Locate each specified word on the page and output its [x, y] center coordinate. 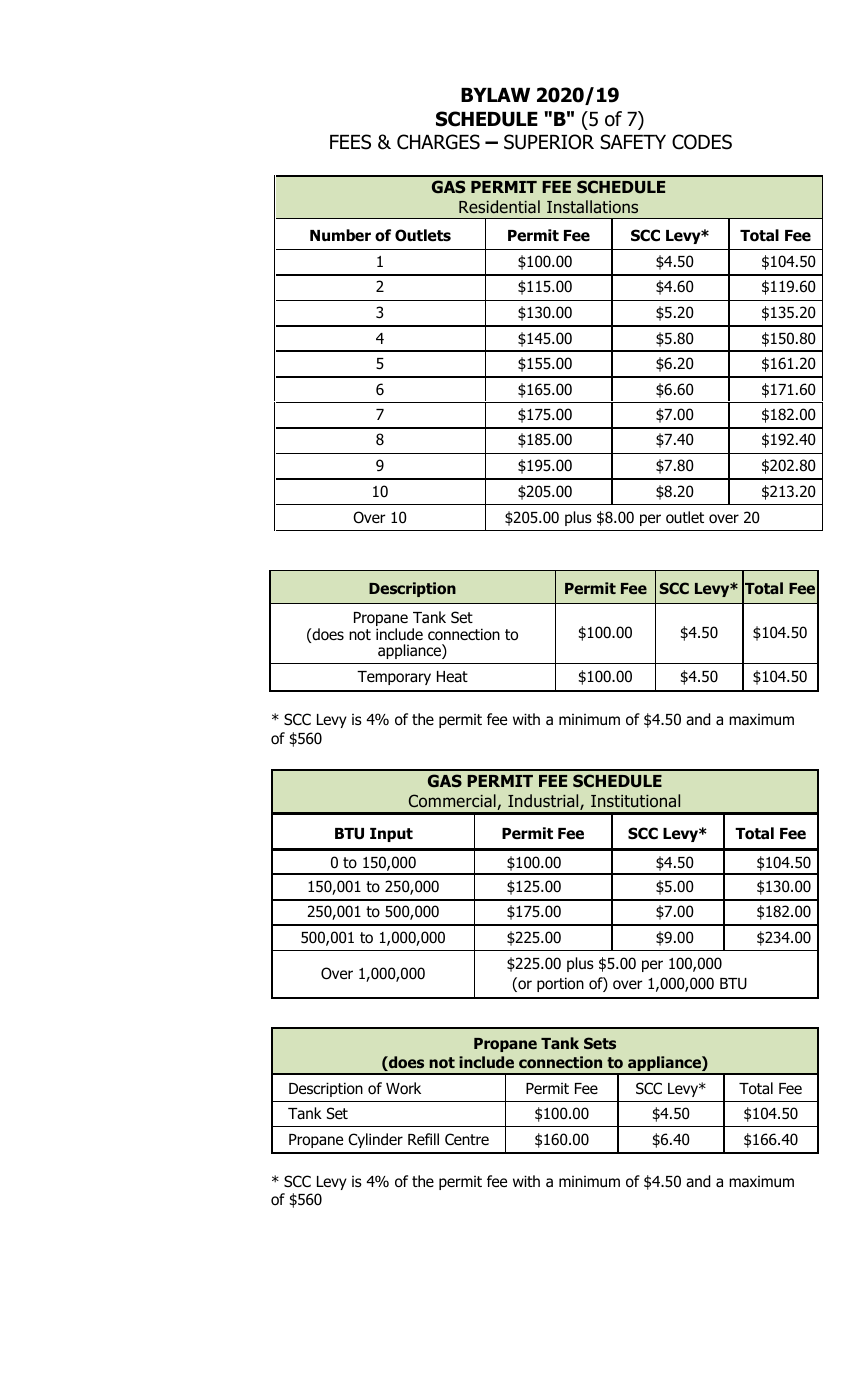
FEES [350, 142]
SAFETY [633, 142]
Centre [467, 1139]
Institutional [635, 800]
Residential [499, 206]
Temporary [394, 678]
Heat [452, 677]
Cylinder [375, 1140]
